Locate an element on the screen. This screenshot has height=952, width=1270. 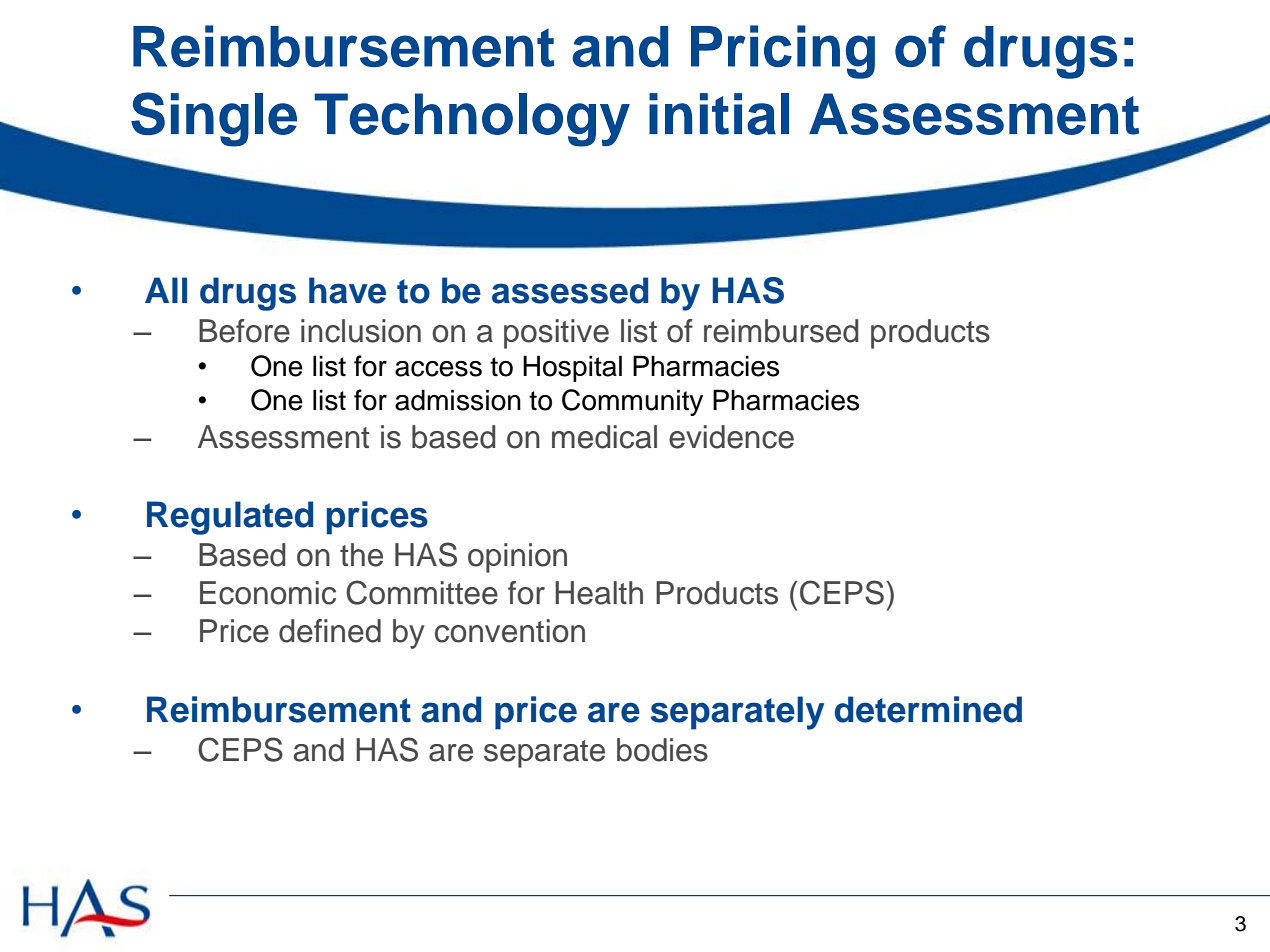
assessed is located at coordinates (570, 290).
